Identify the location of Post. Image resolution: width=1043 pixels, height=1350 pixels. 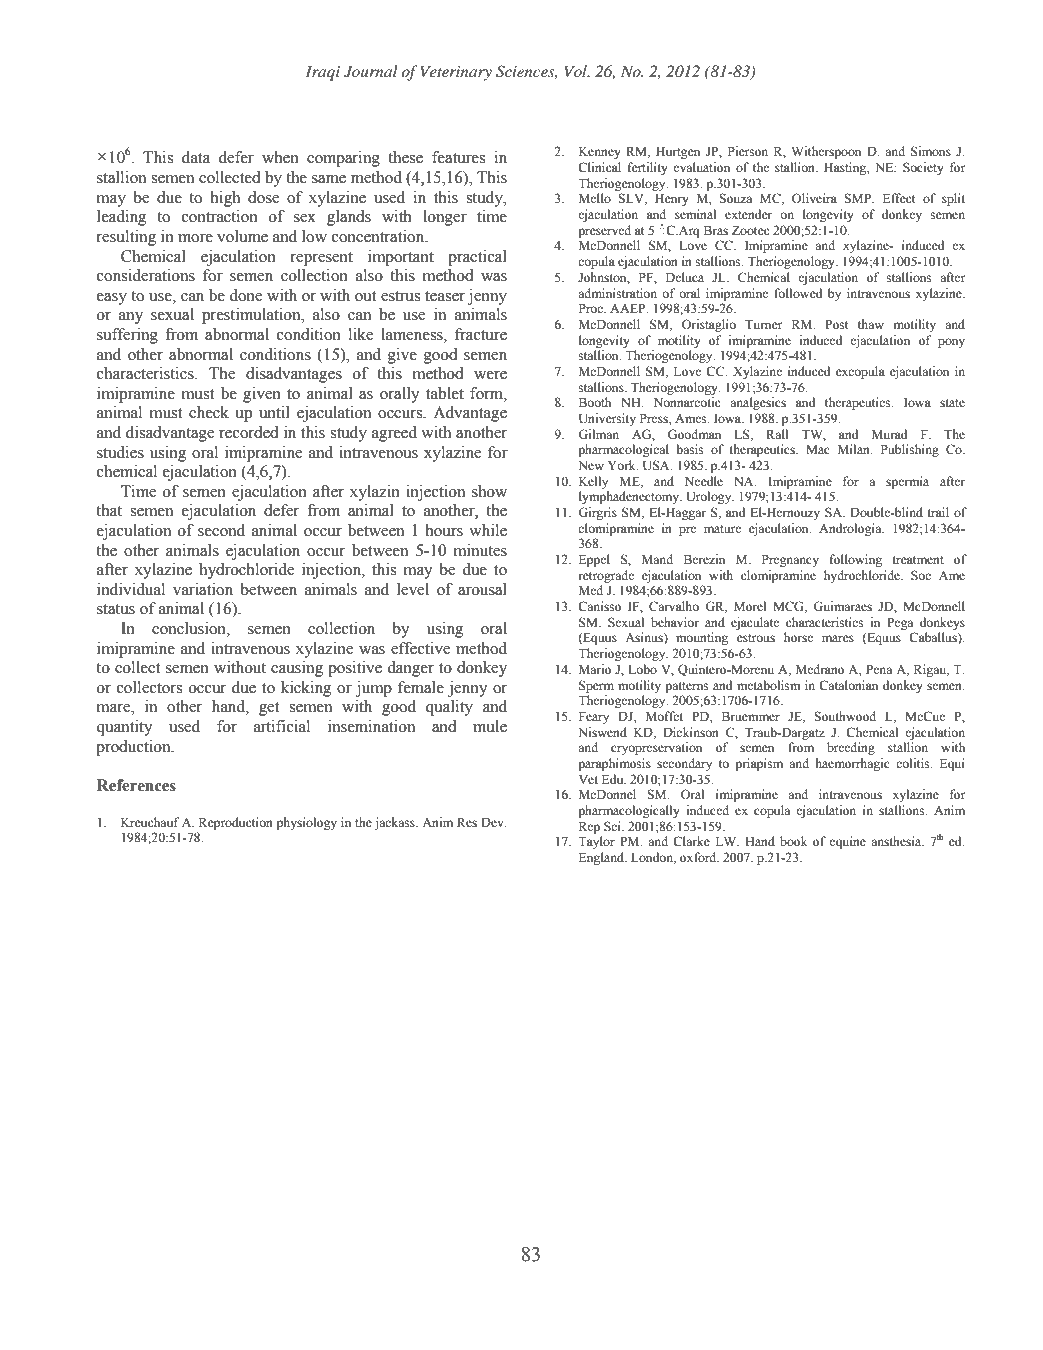
(837, 324).
